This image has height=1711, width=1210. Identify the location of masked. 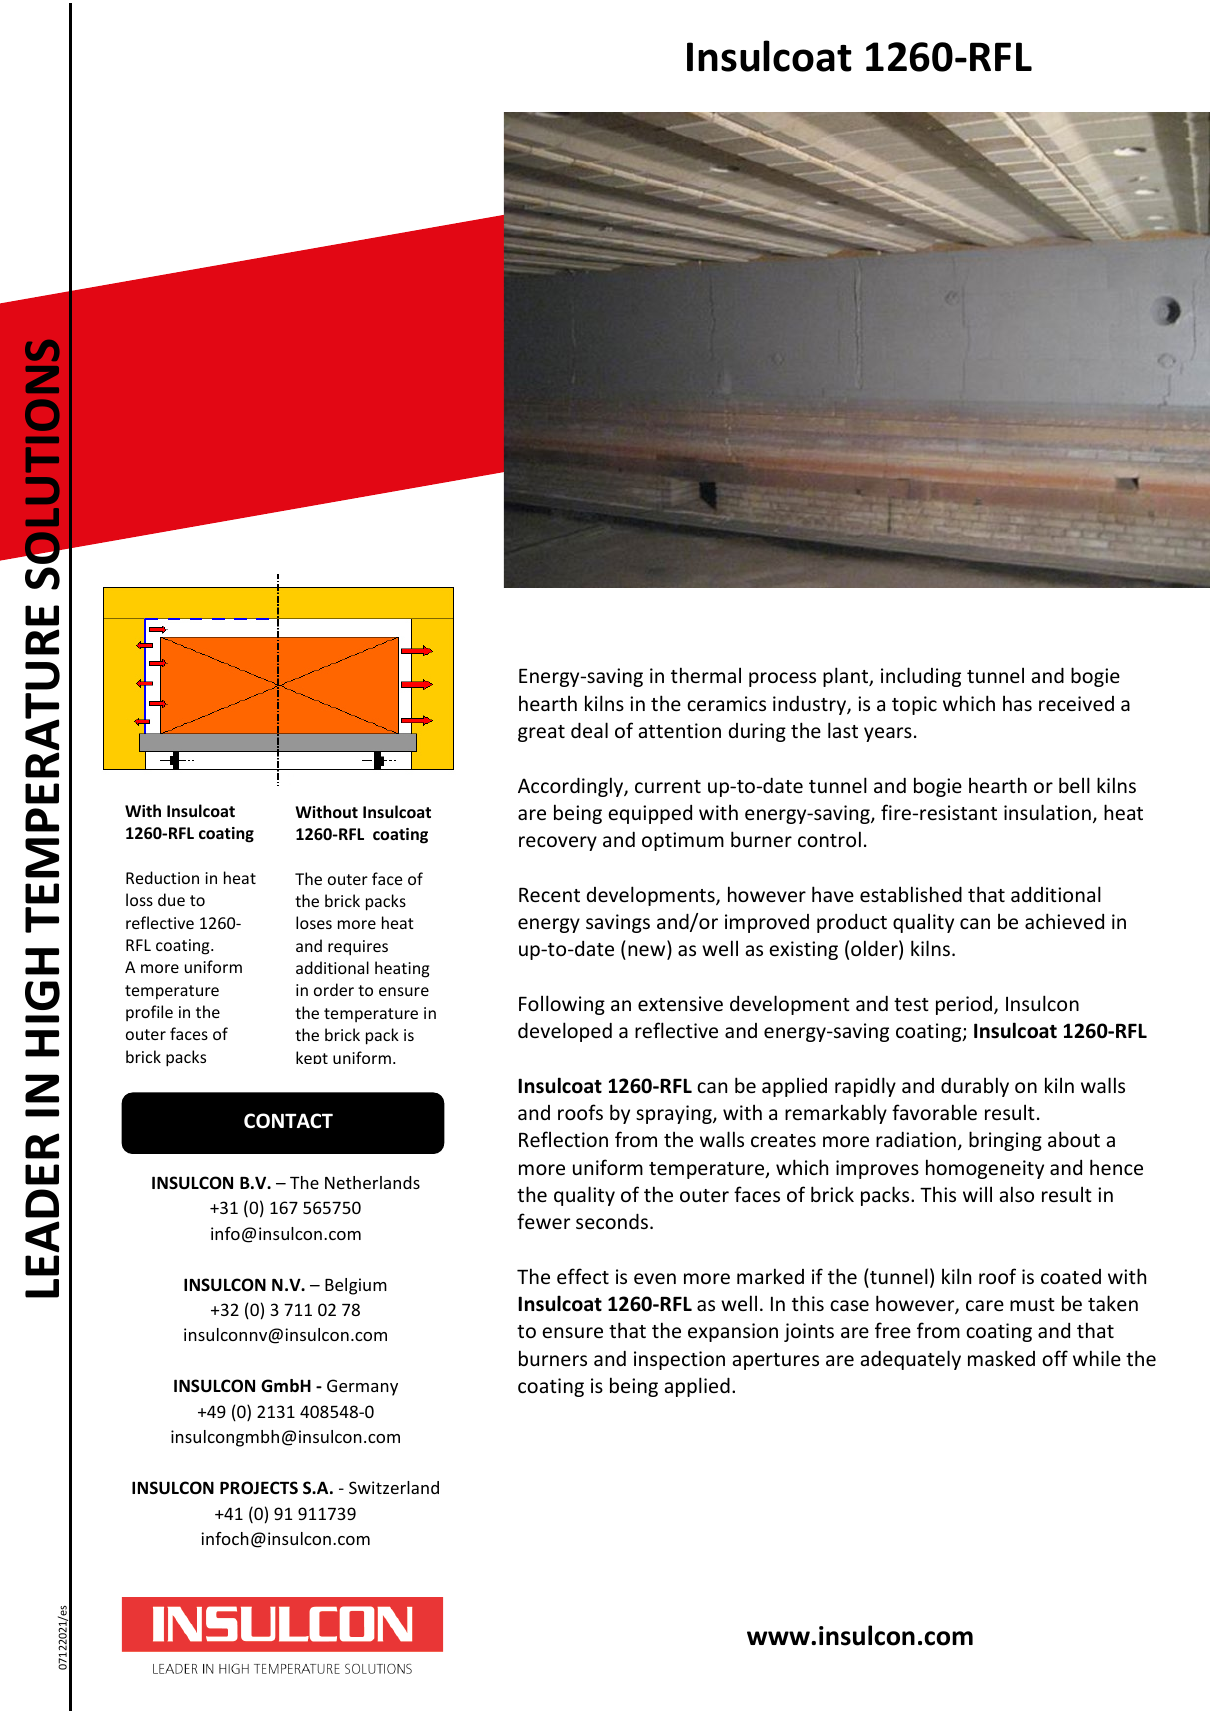
(1001, 1358).
